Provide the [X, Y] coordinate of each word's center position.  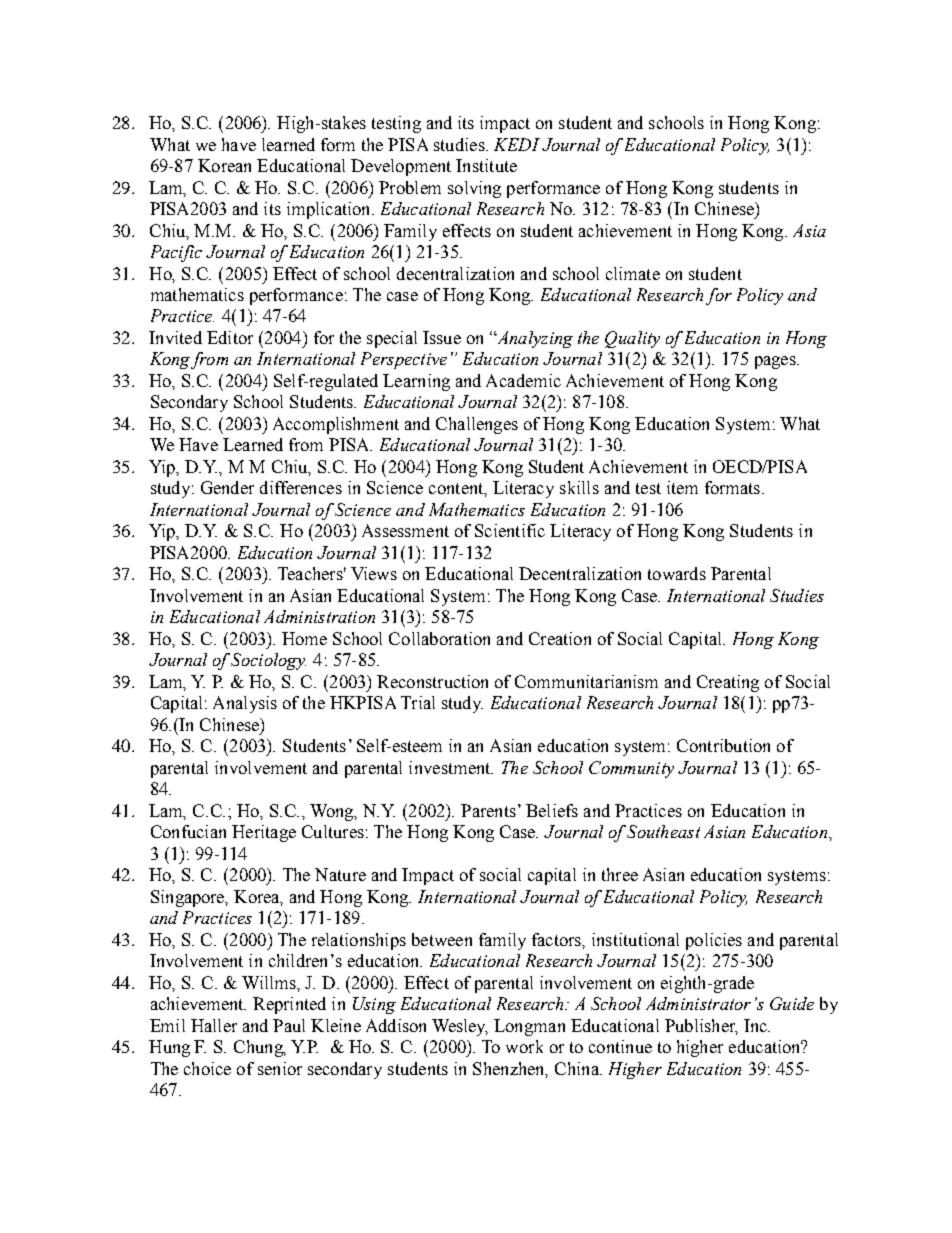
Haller [214, 1025]
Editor [230, 337]
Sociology [268, 661]
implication [330, 210]
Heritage [264, 833]
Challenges [477, 425]
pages [776, 362]
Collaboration [439, 638]
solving [474, 189]
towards [677, 573]
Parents [488, 810]
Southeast [663, 831]
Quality [632, 339]
